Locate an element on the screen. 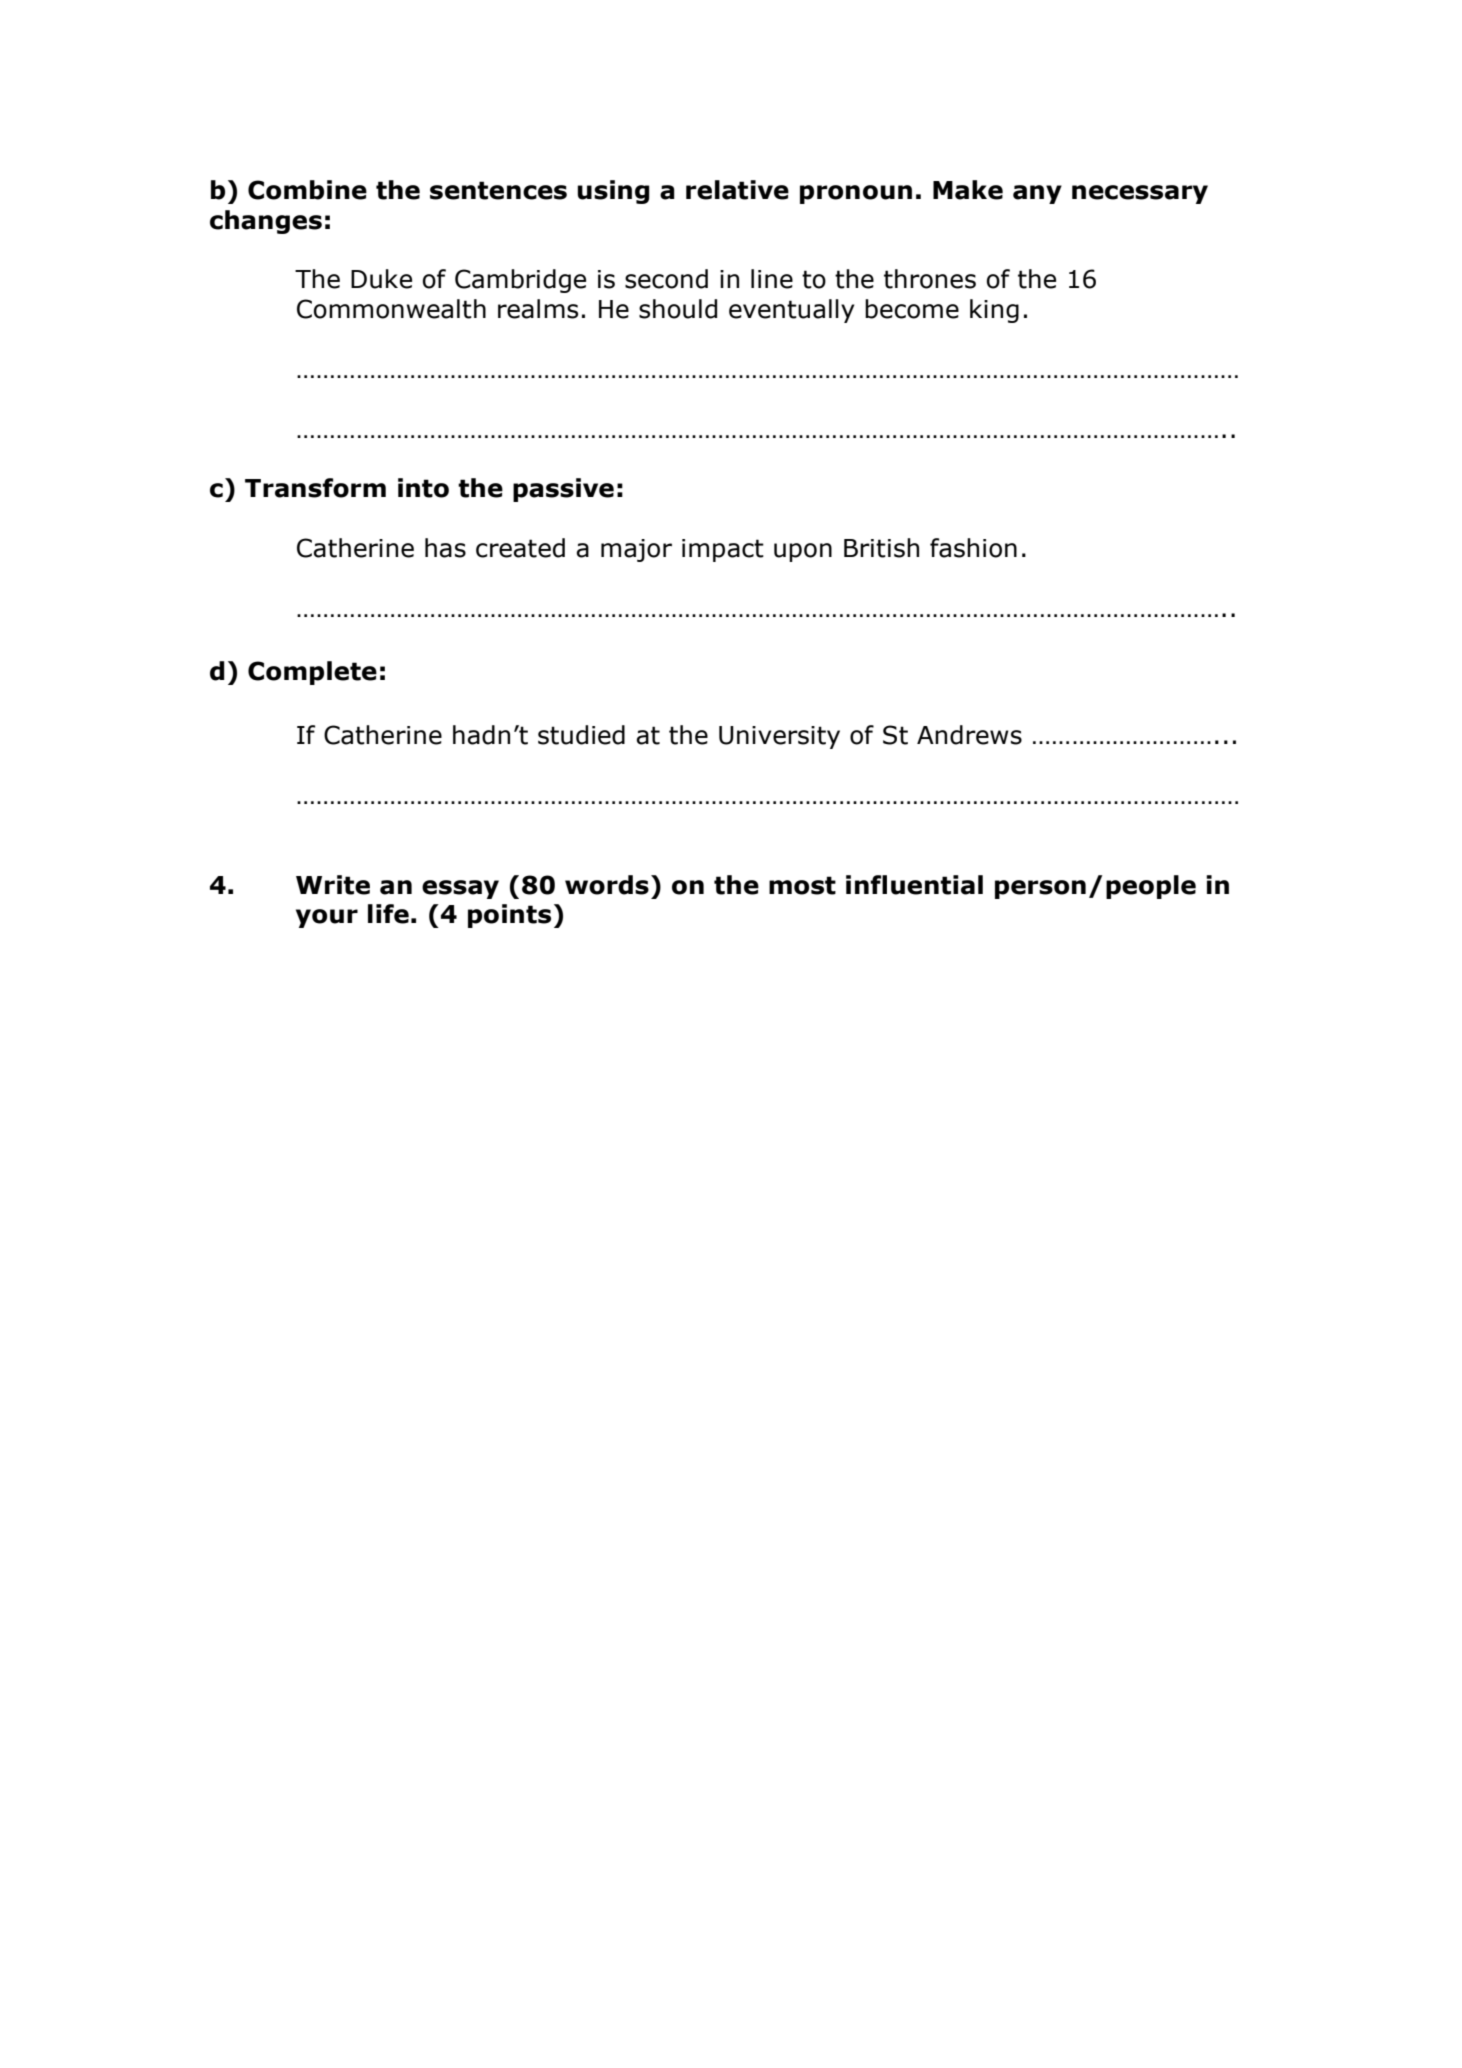 This screenshot has width=1462, height=2068. any is located at coordinates (1037, 194).
